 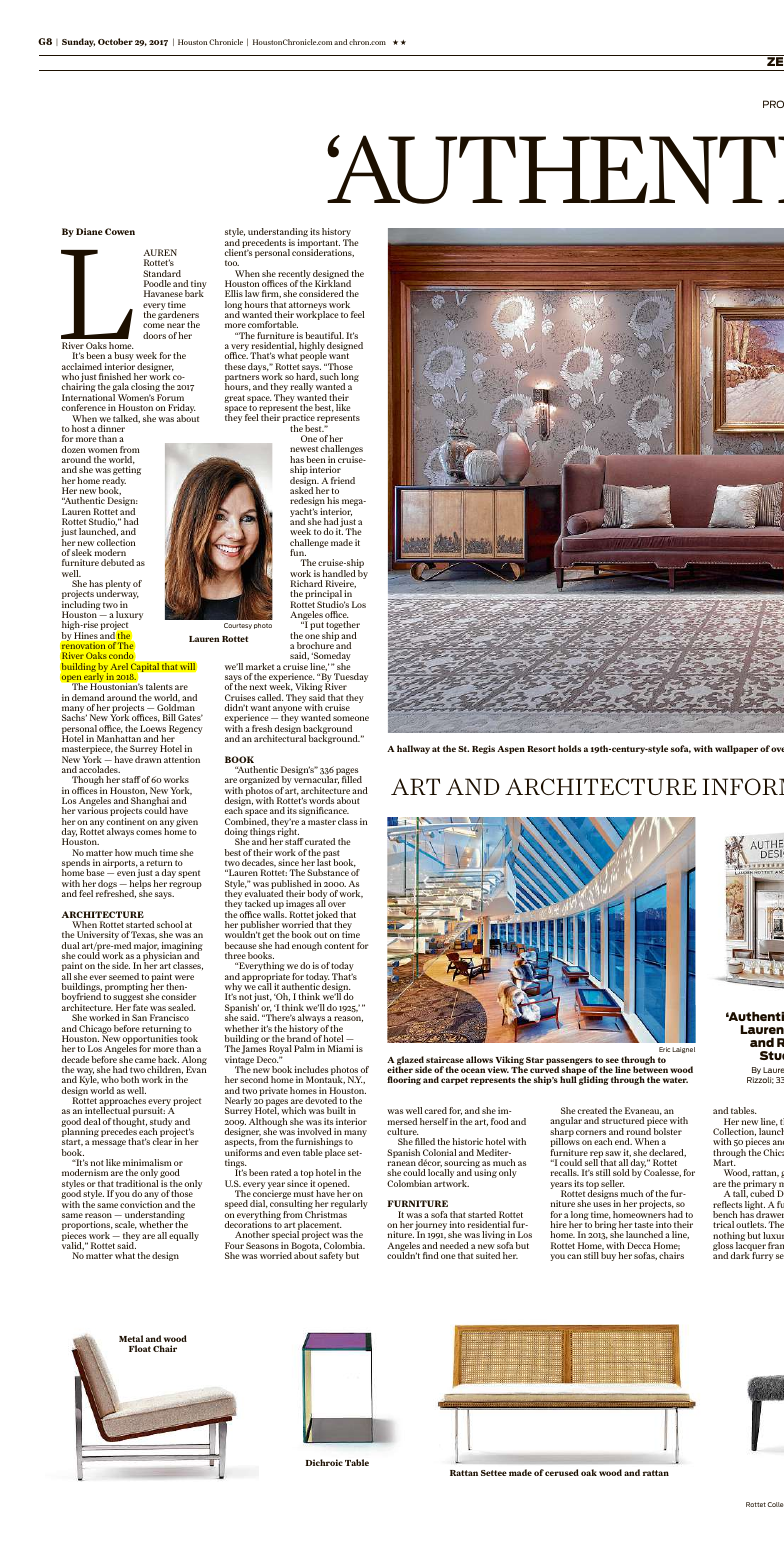 I want to click on taste, so click(x=644, y=1225).
